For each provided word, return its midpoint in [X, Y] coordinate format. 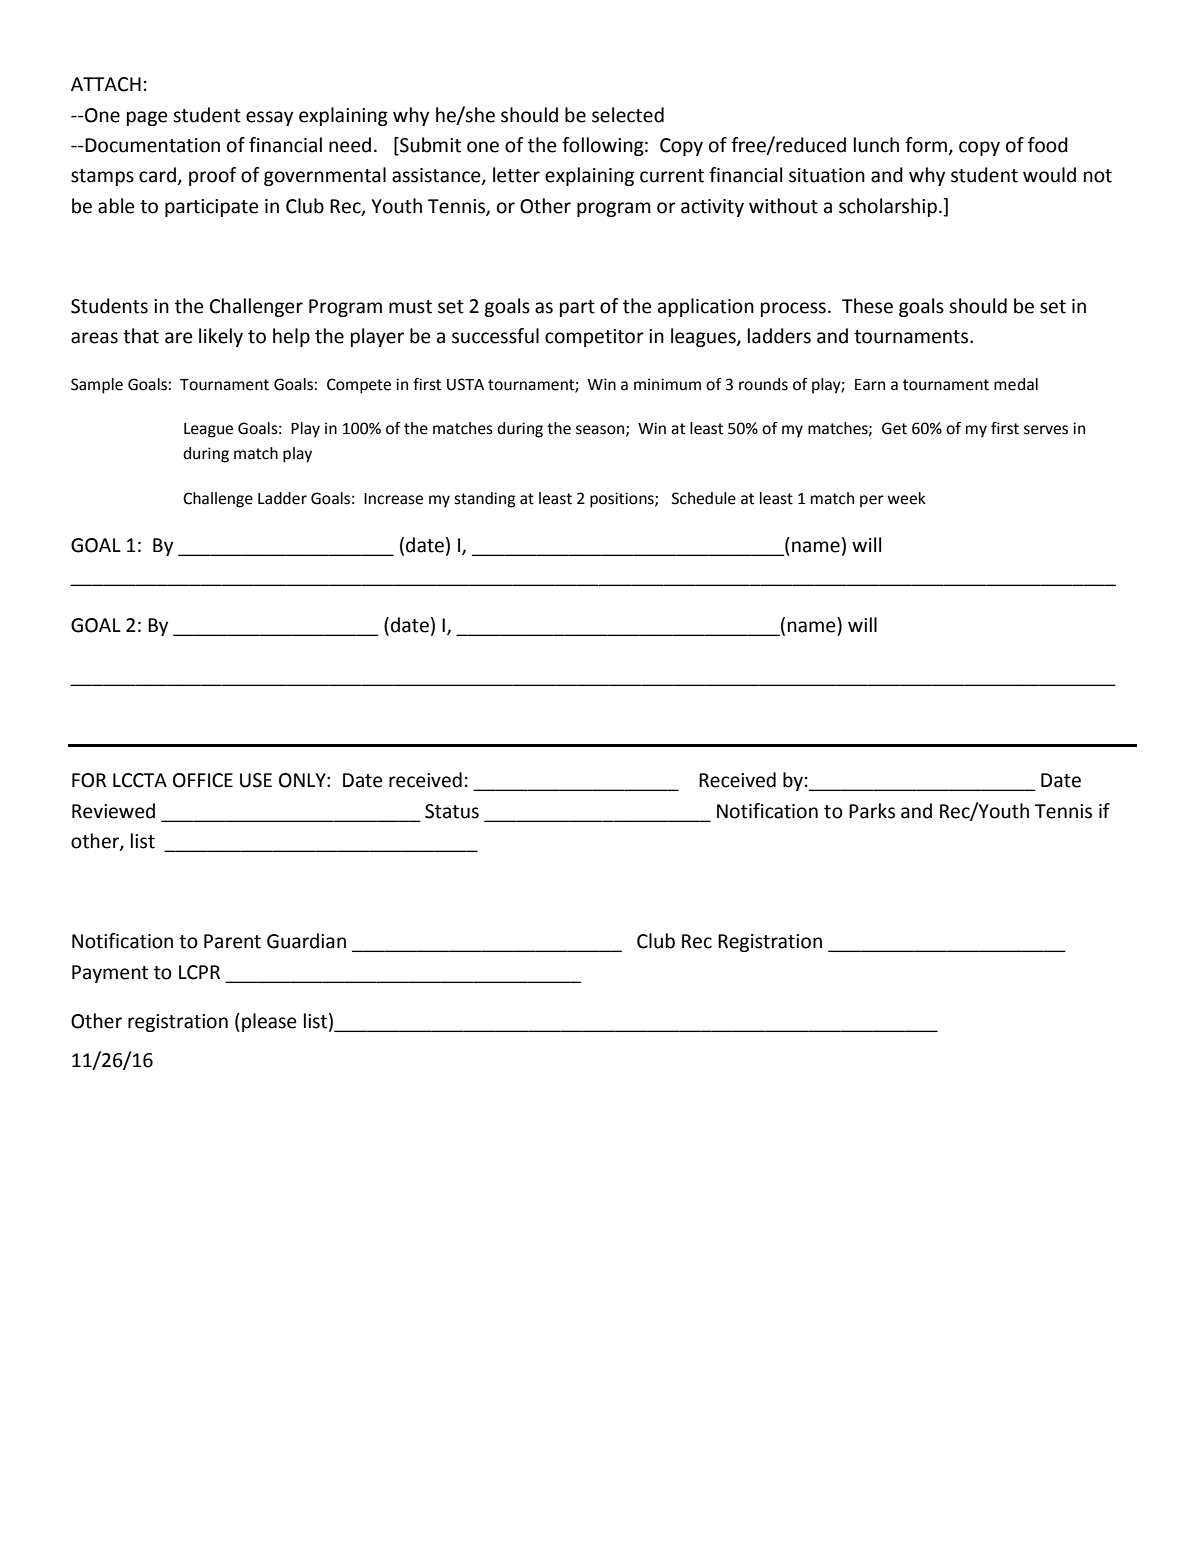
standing [484, 500]
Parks [872, 811]
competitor [594, 338]
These [867, 306]
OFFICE [203, 780]
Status [452, 811]
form [926, 145]
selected [628, 115]
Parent [232, 941]
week [906, 498]
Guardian [306, 941]
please [269, 1022]
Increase [393, 499]
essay [269, 118]
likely [221, 337]
